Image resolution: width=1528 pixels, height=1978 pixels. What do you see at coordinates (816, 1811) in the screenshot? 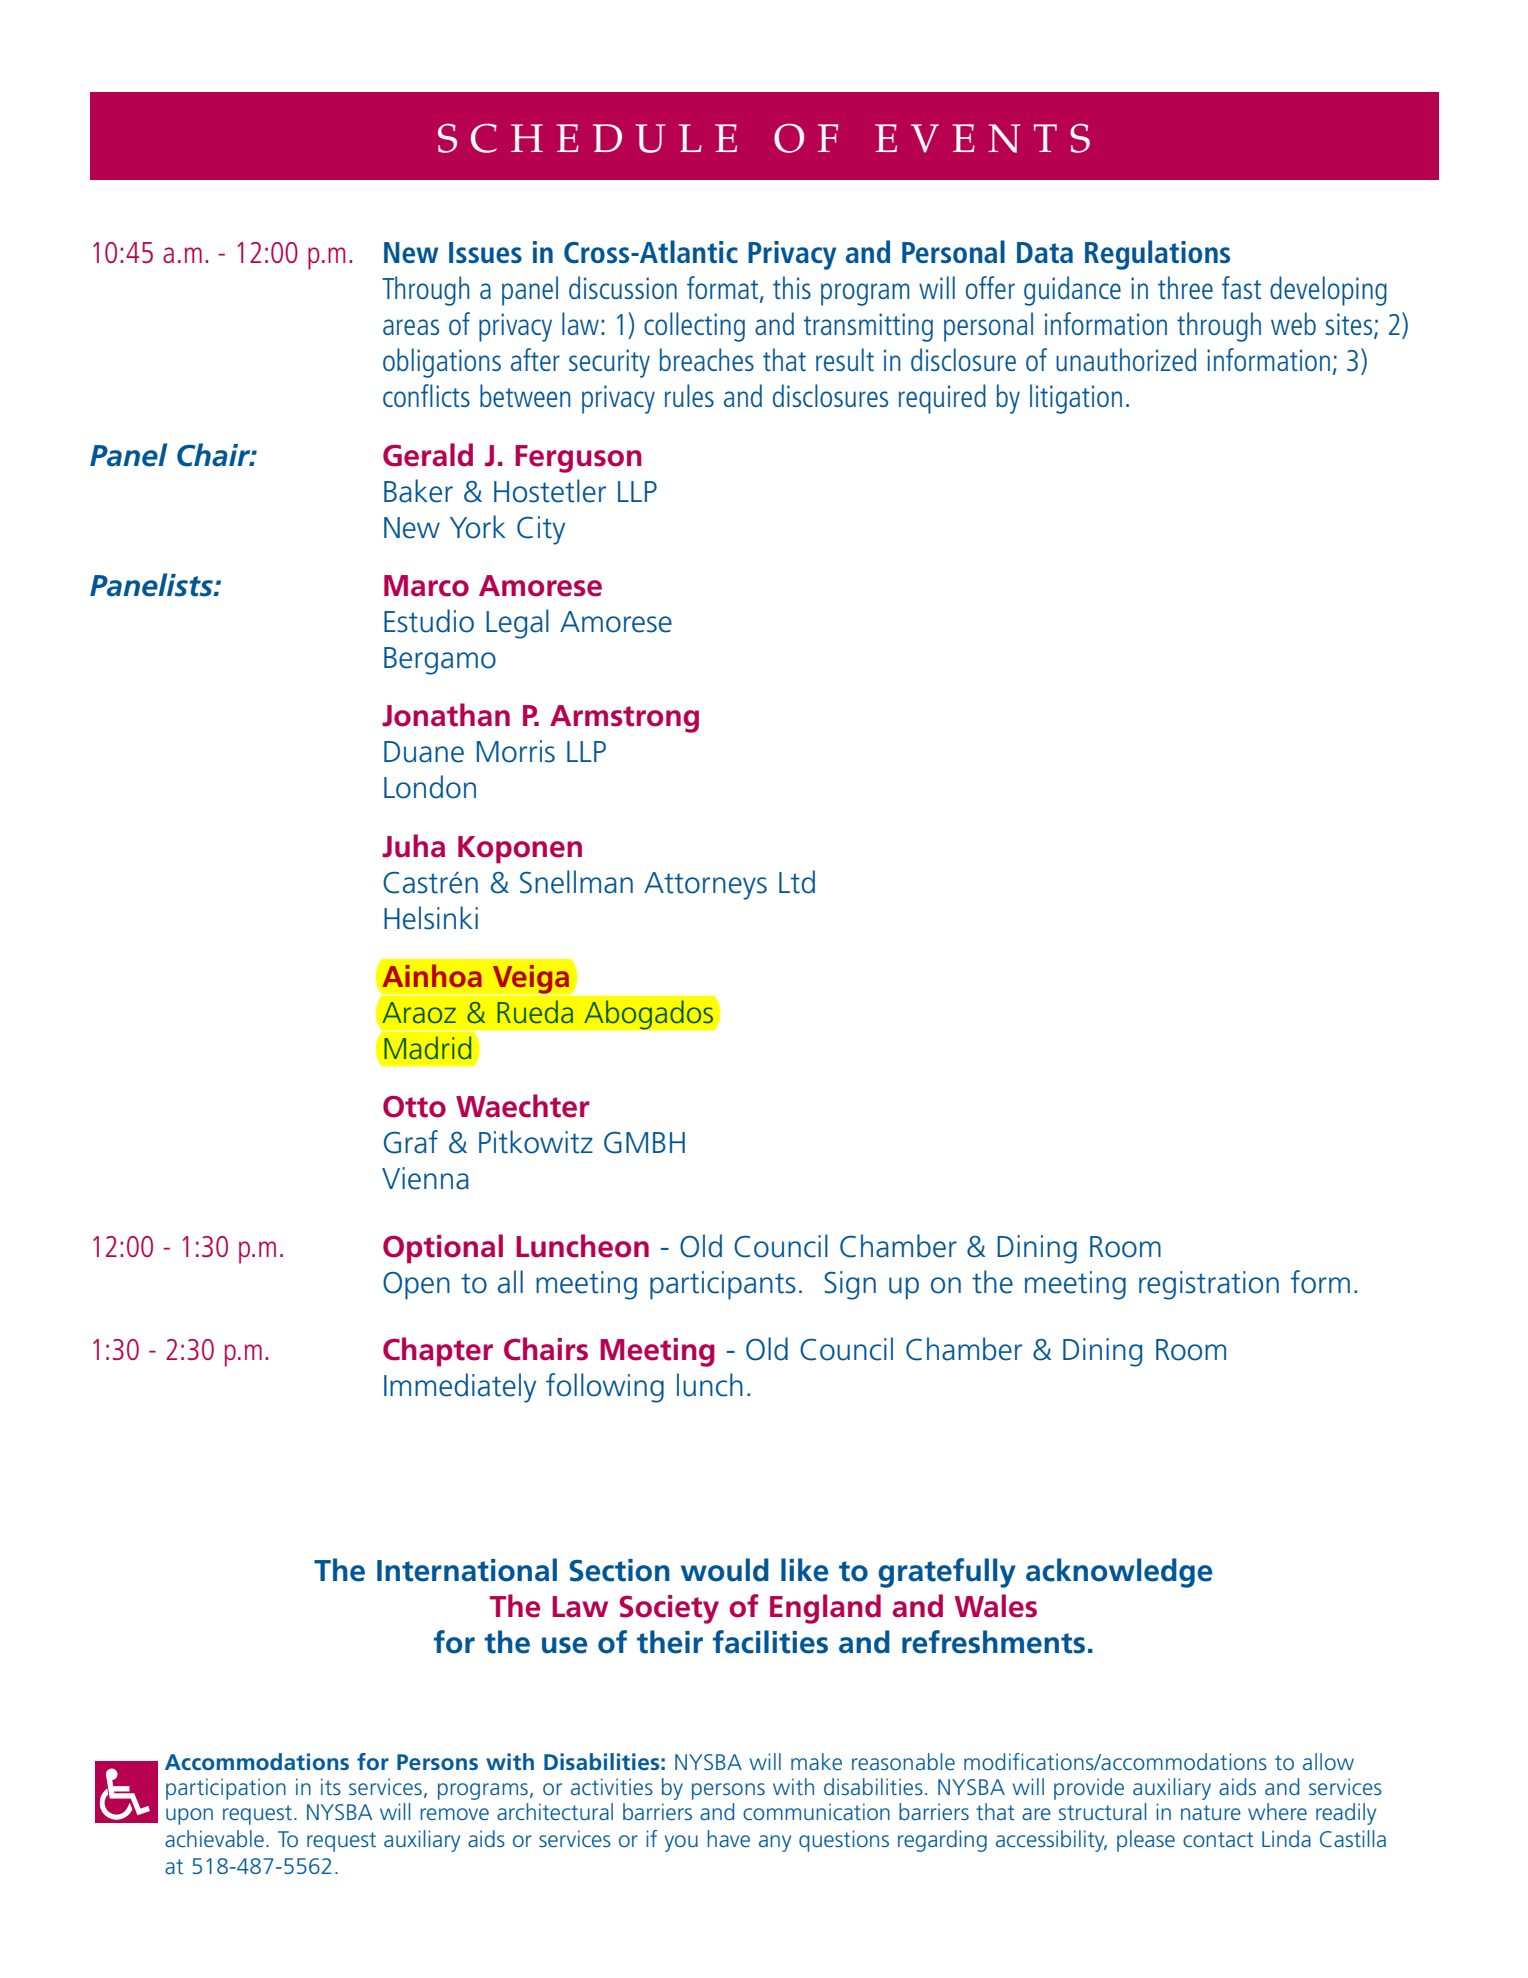
I see `communication` at bounding box center [816, 1811].
